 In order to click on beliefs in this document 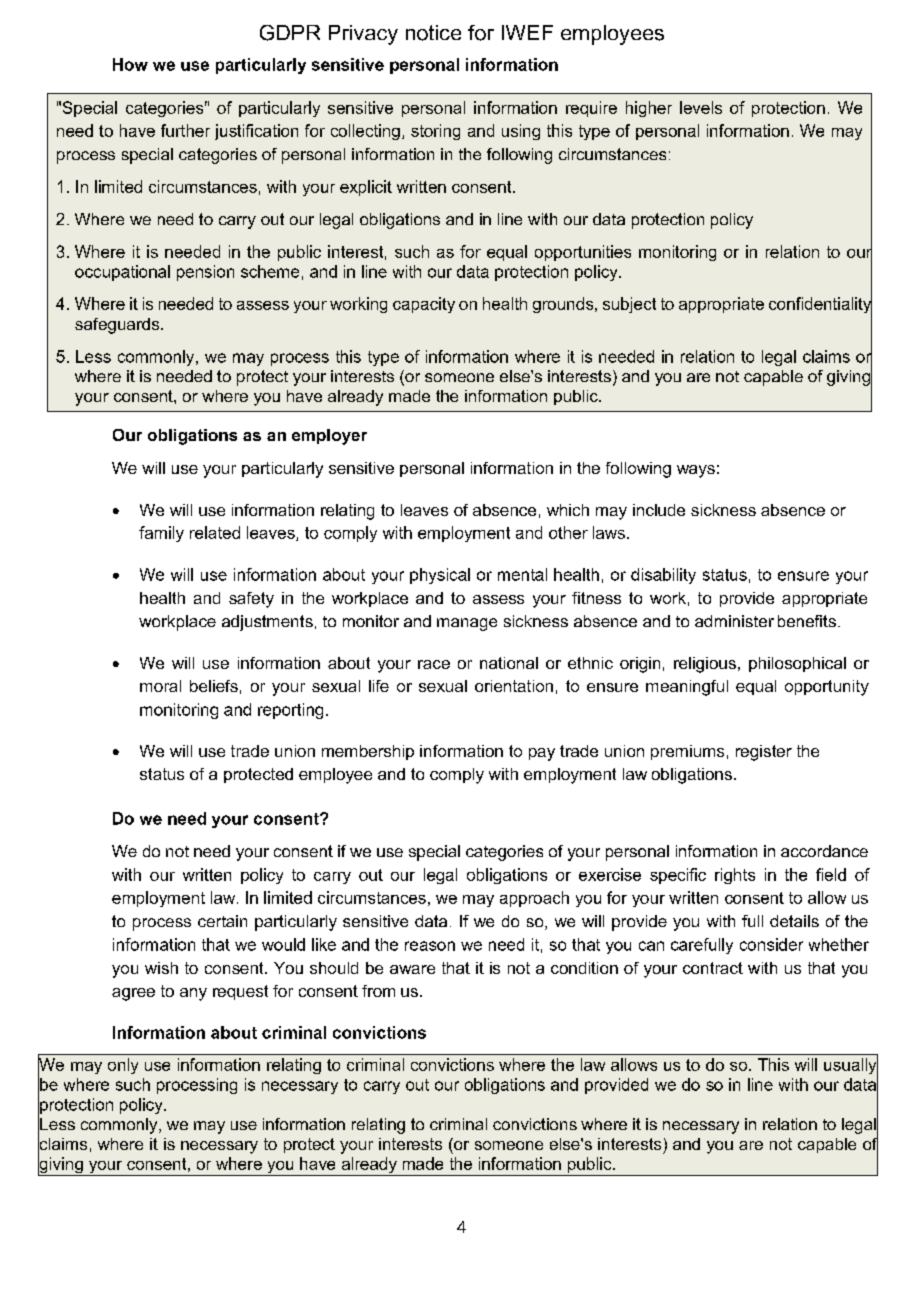, I will do `click(214, 686)`.
